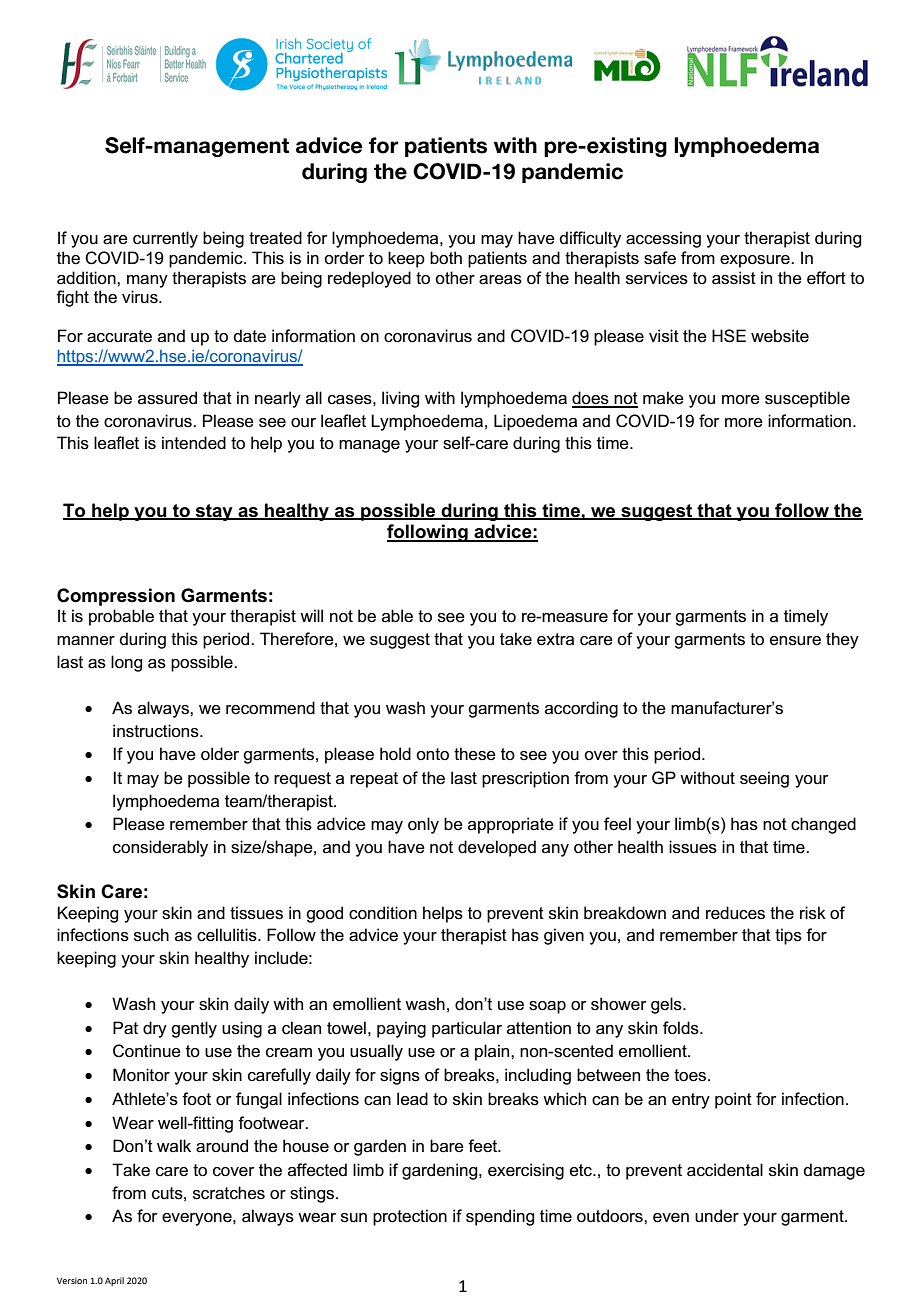 The width and height of the screenshot is (924, 1308). Describe the element at coordinates (735, 913) in the screenshot. I see `reduces` at that location.
